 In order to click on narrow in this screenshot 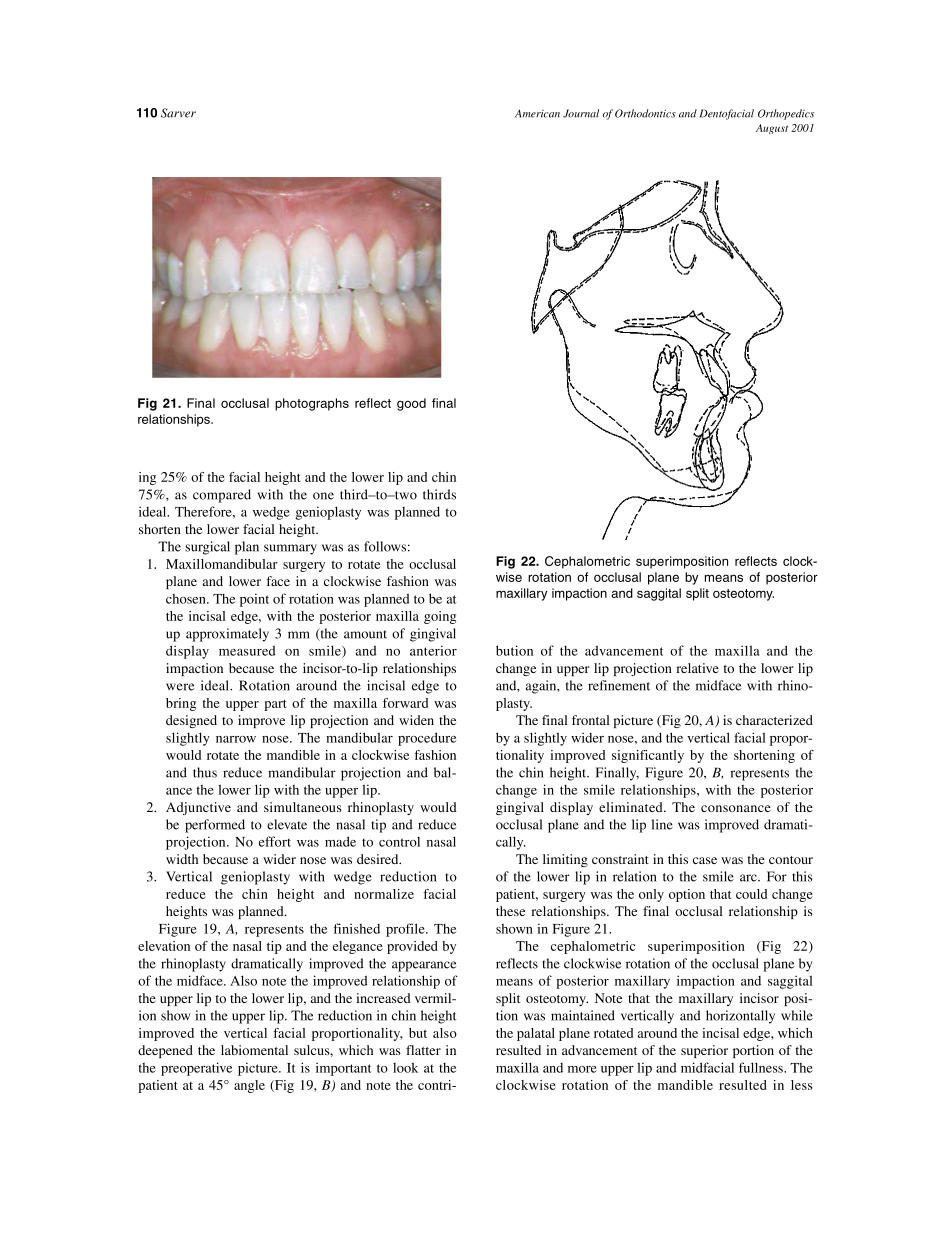, I will do `click(236, 739)`.
